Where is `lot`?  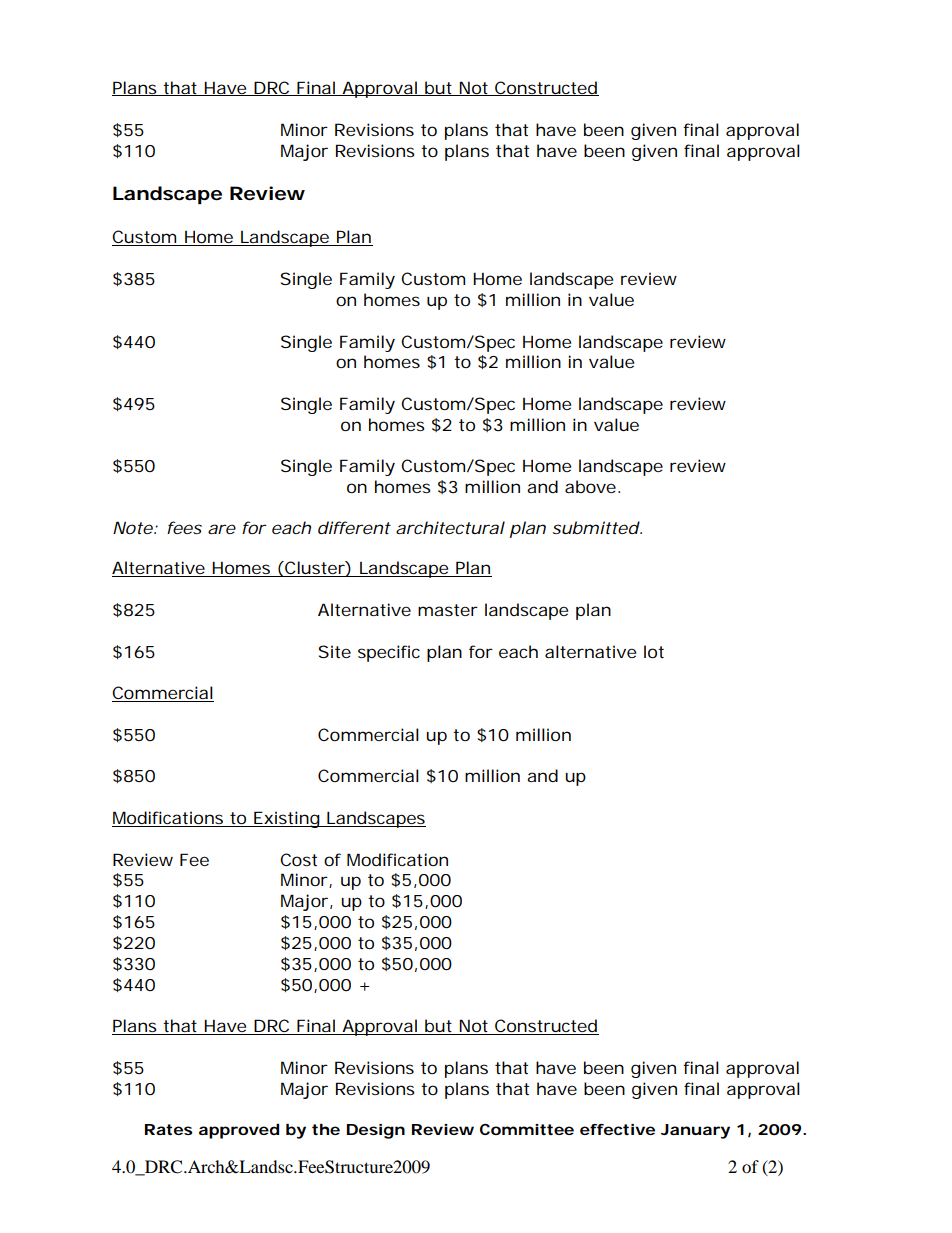
lot is located at coordinates (654, 651).
